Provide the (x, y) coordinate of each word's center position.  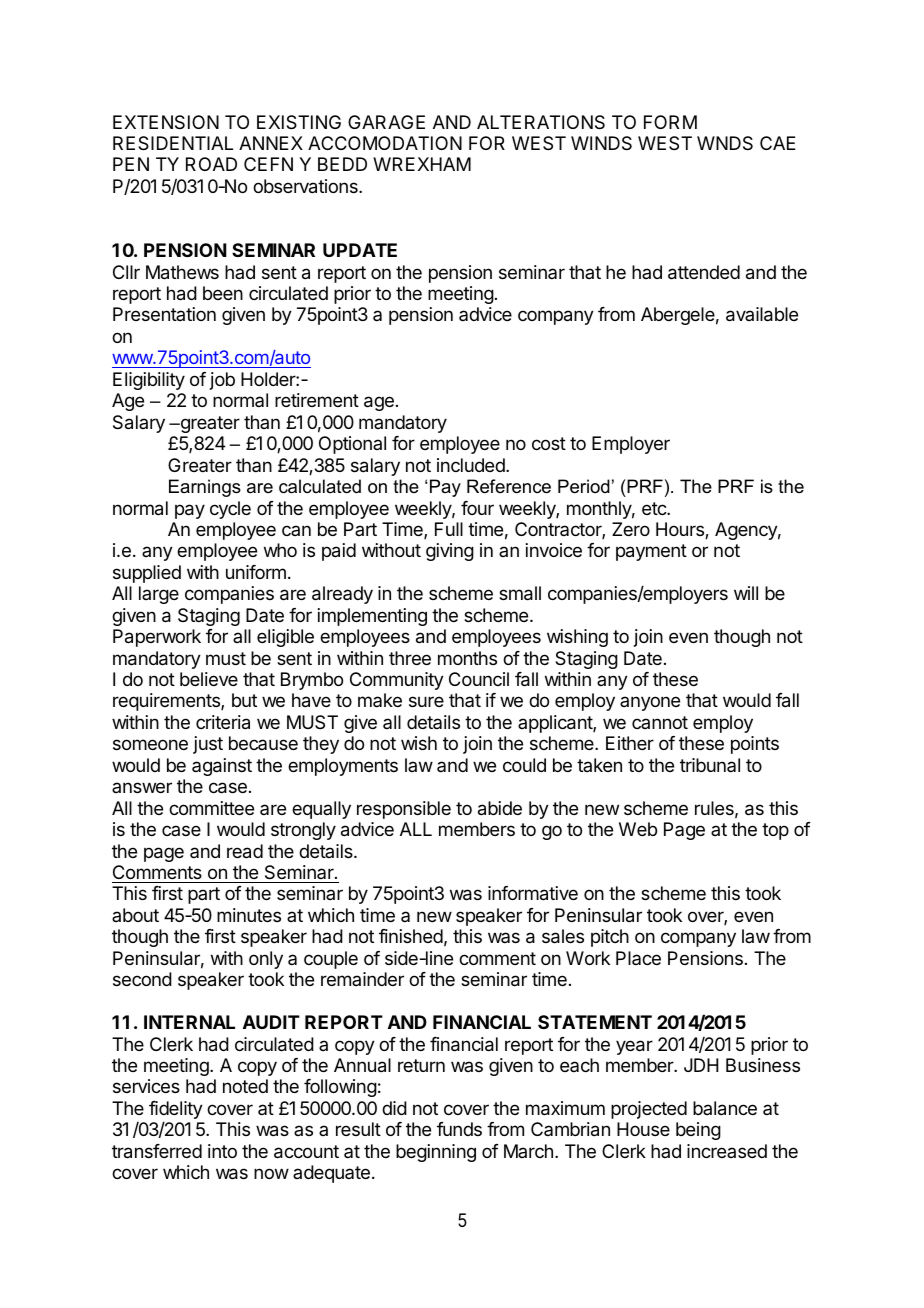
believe (209, 679)
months (467, 658)
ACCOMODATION (385, 143)
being (698, 1131)
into (222, 1151)
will (746, 593)
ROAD (211, 164)
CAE (778, 143)
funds (459, 1129)
